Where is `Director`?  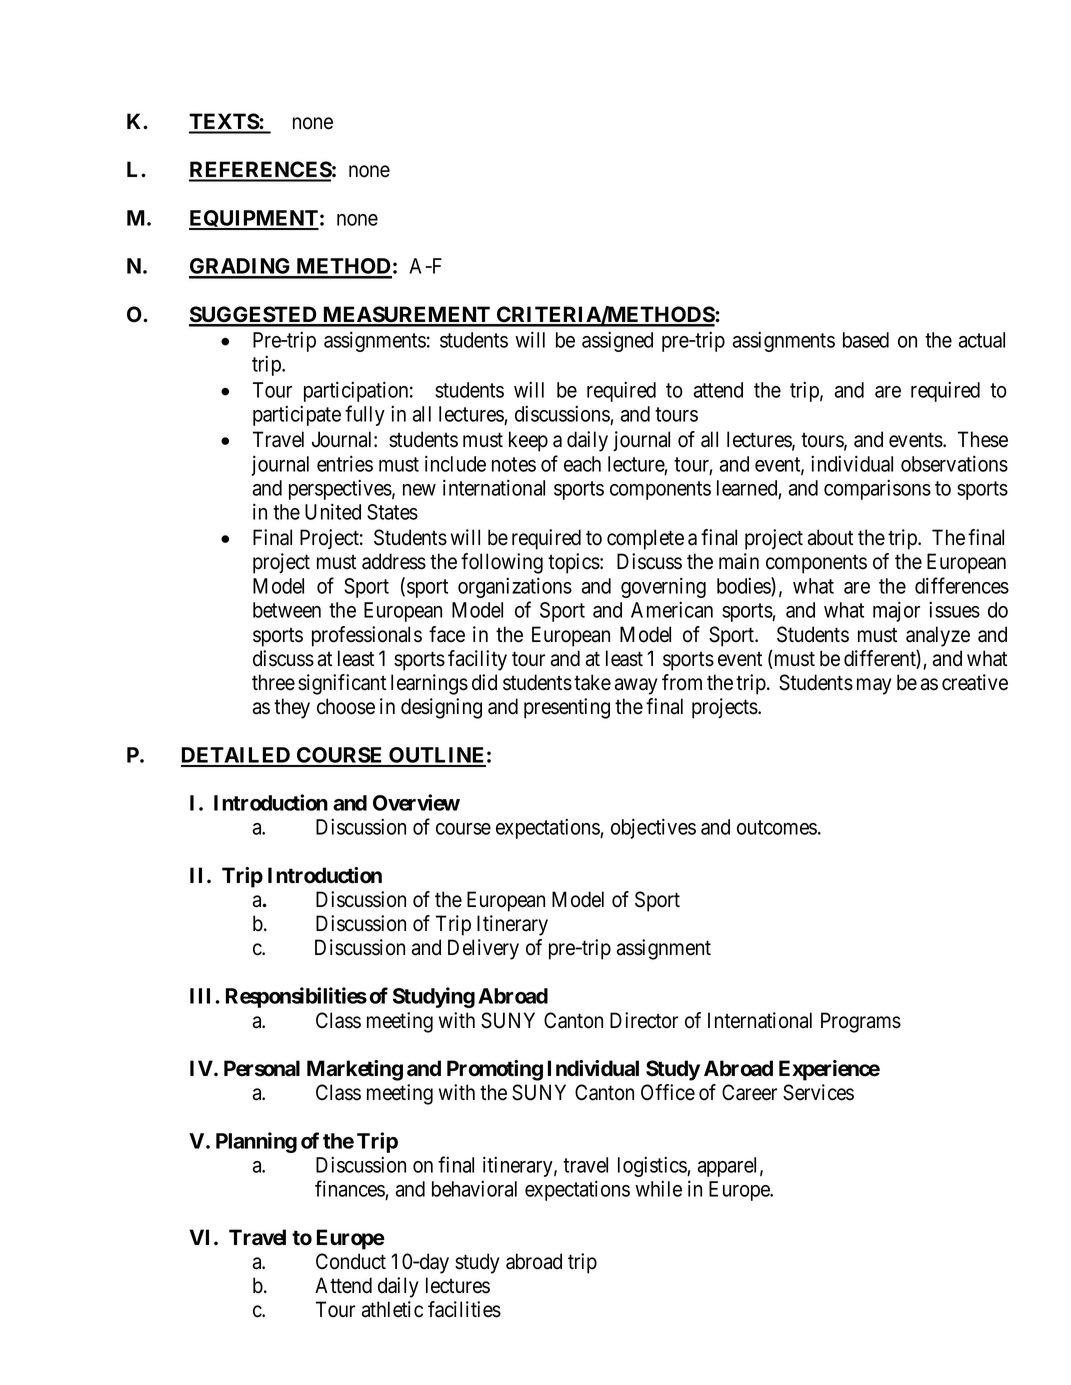
Director is located at coordinates (644, 1020).
